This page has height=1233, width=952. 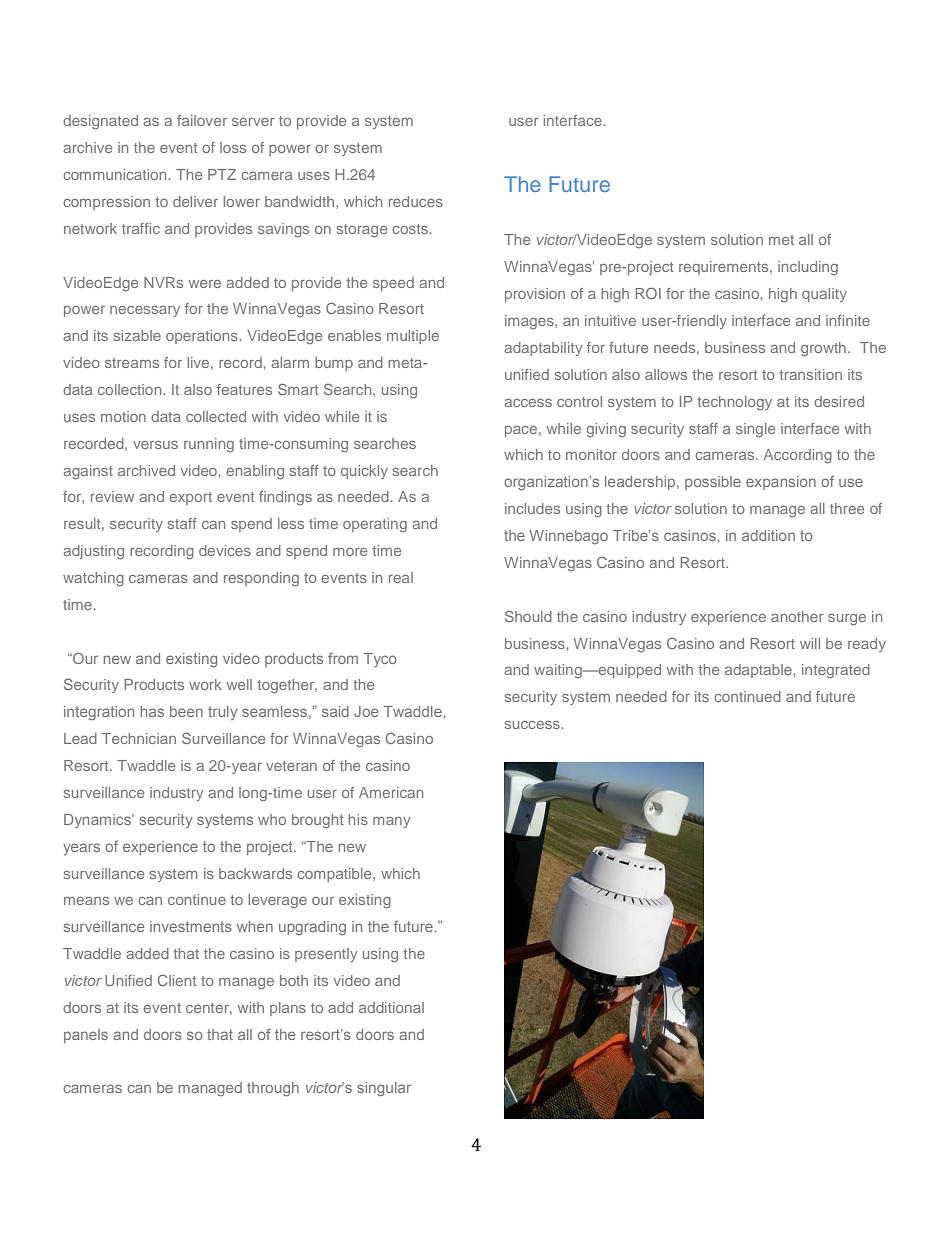 What do you see at coordinates (86, 1036) in the page?
I see `panels` at bounding box center [86, 1036].
